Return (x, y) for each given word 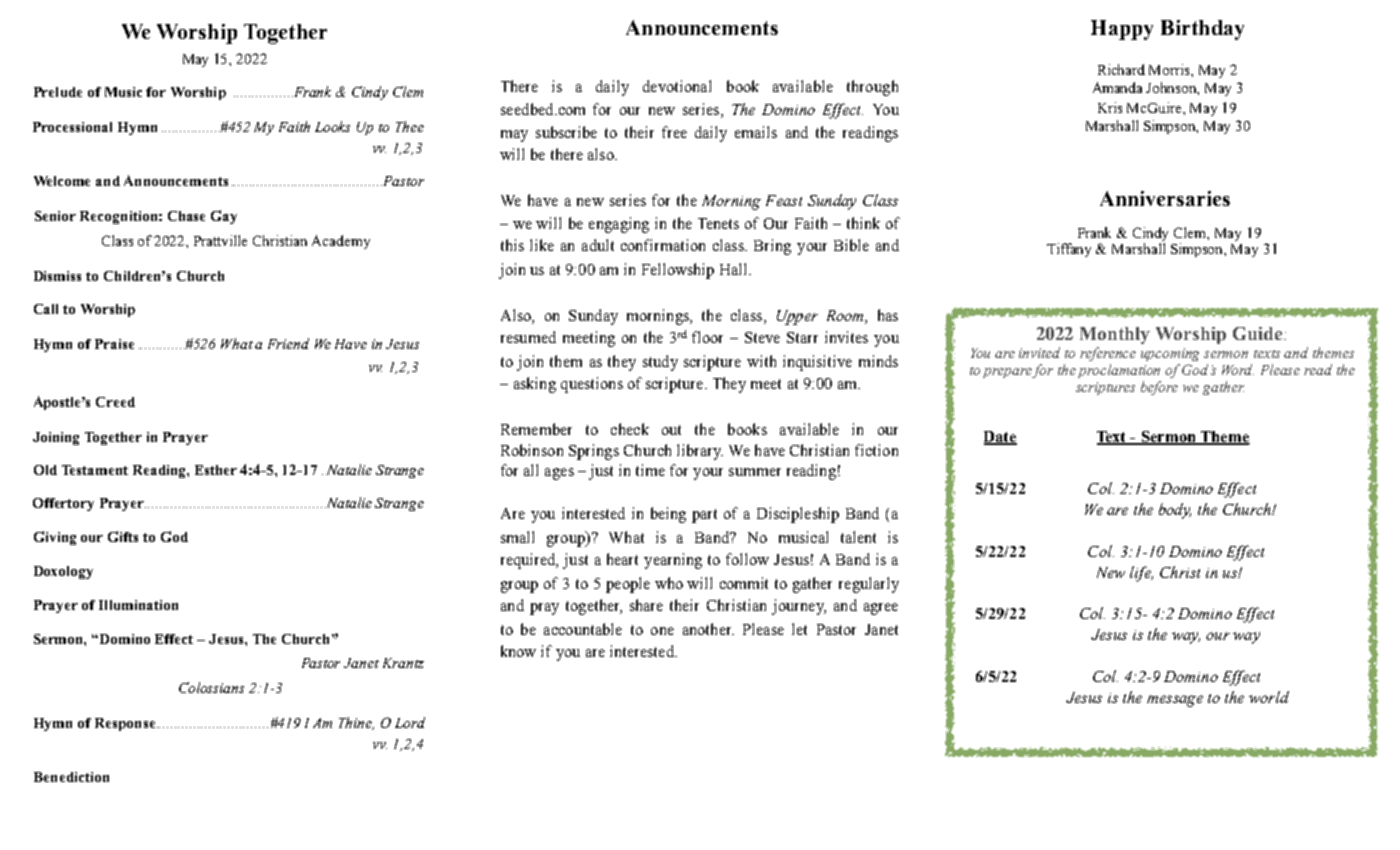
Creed (115, 402)
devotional (677, 86)
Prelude (58, 92)
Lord (410, 722)
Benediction (71, 777)
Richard (1121, 69)
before (1159, 388)
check (630, 429)
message (1175, 701)
